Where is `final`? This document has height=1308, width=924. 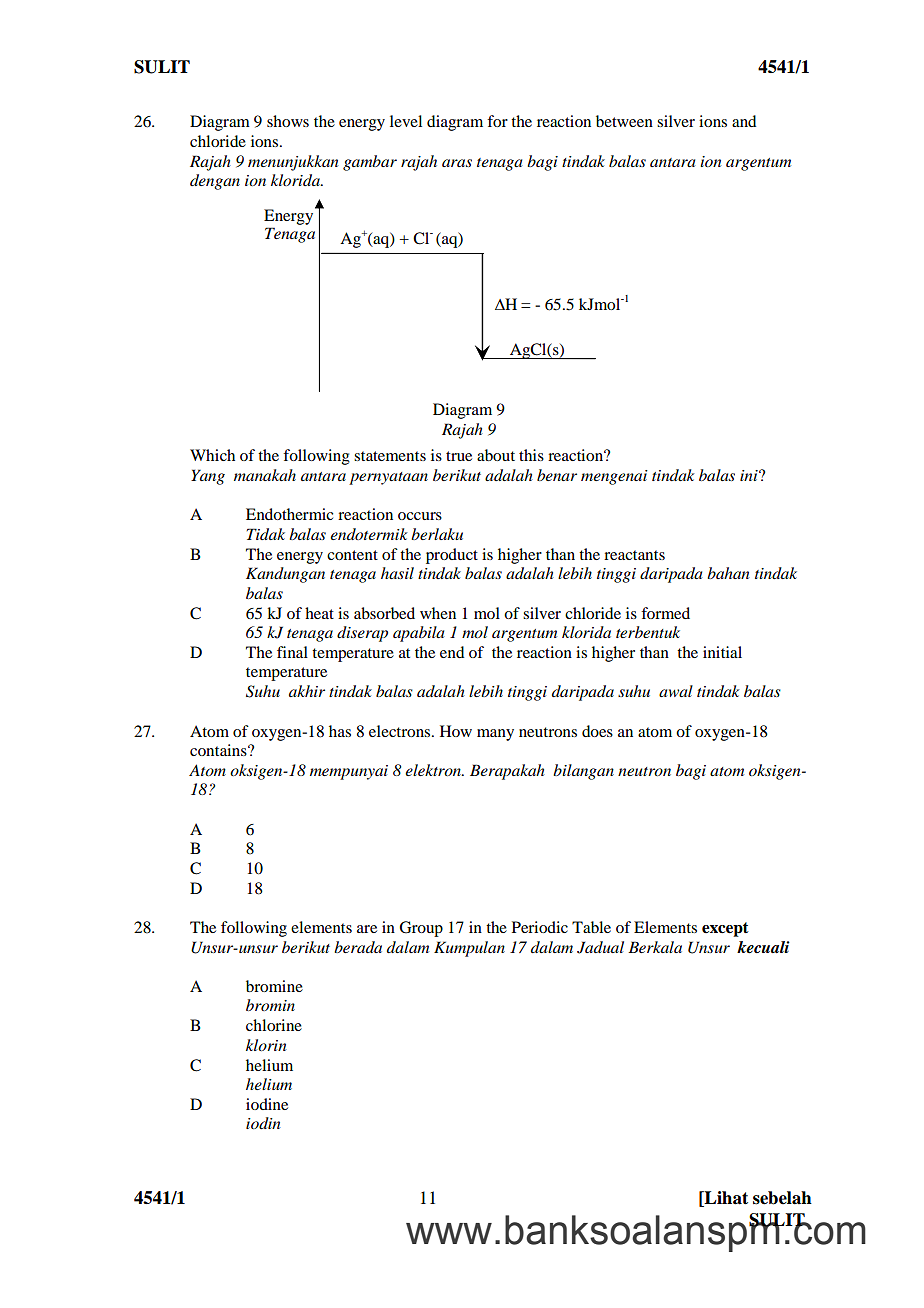 final is located at coordinates (292, 652).
